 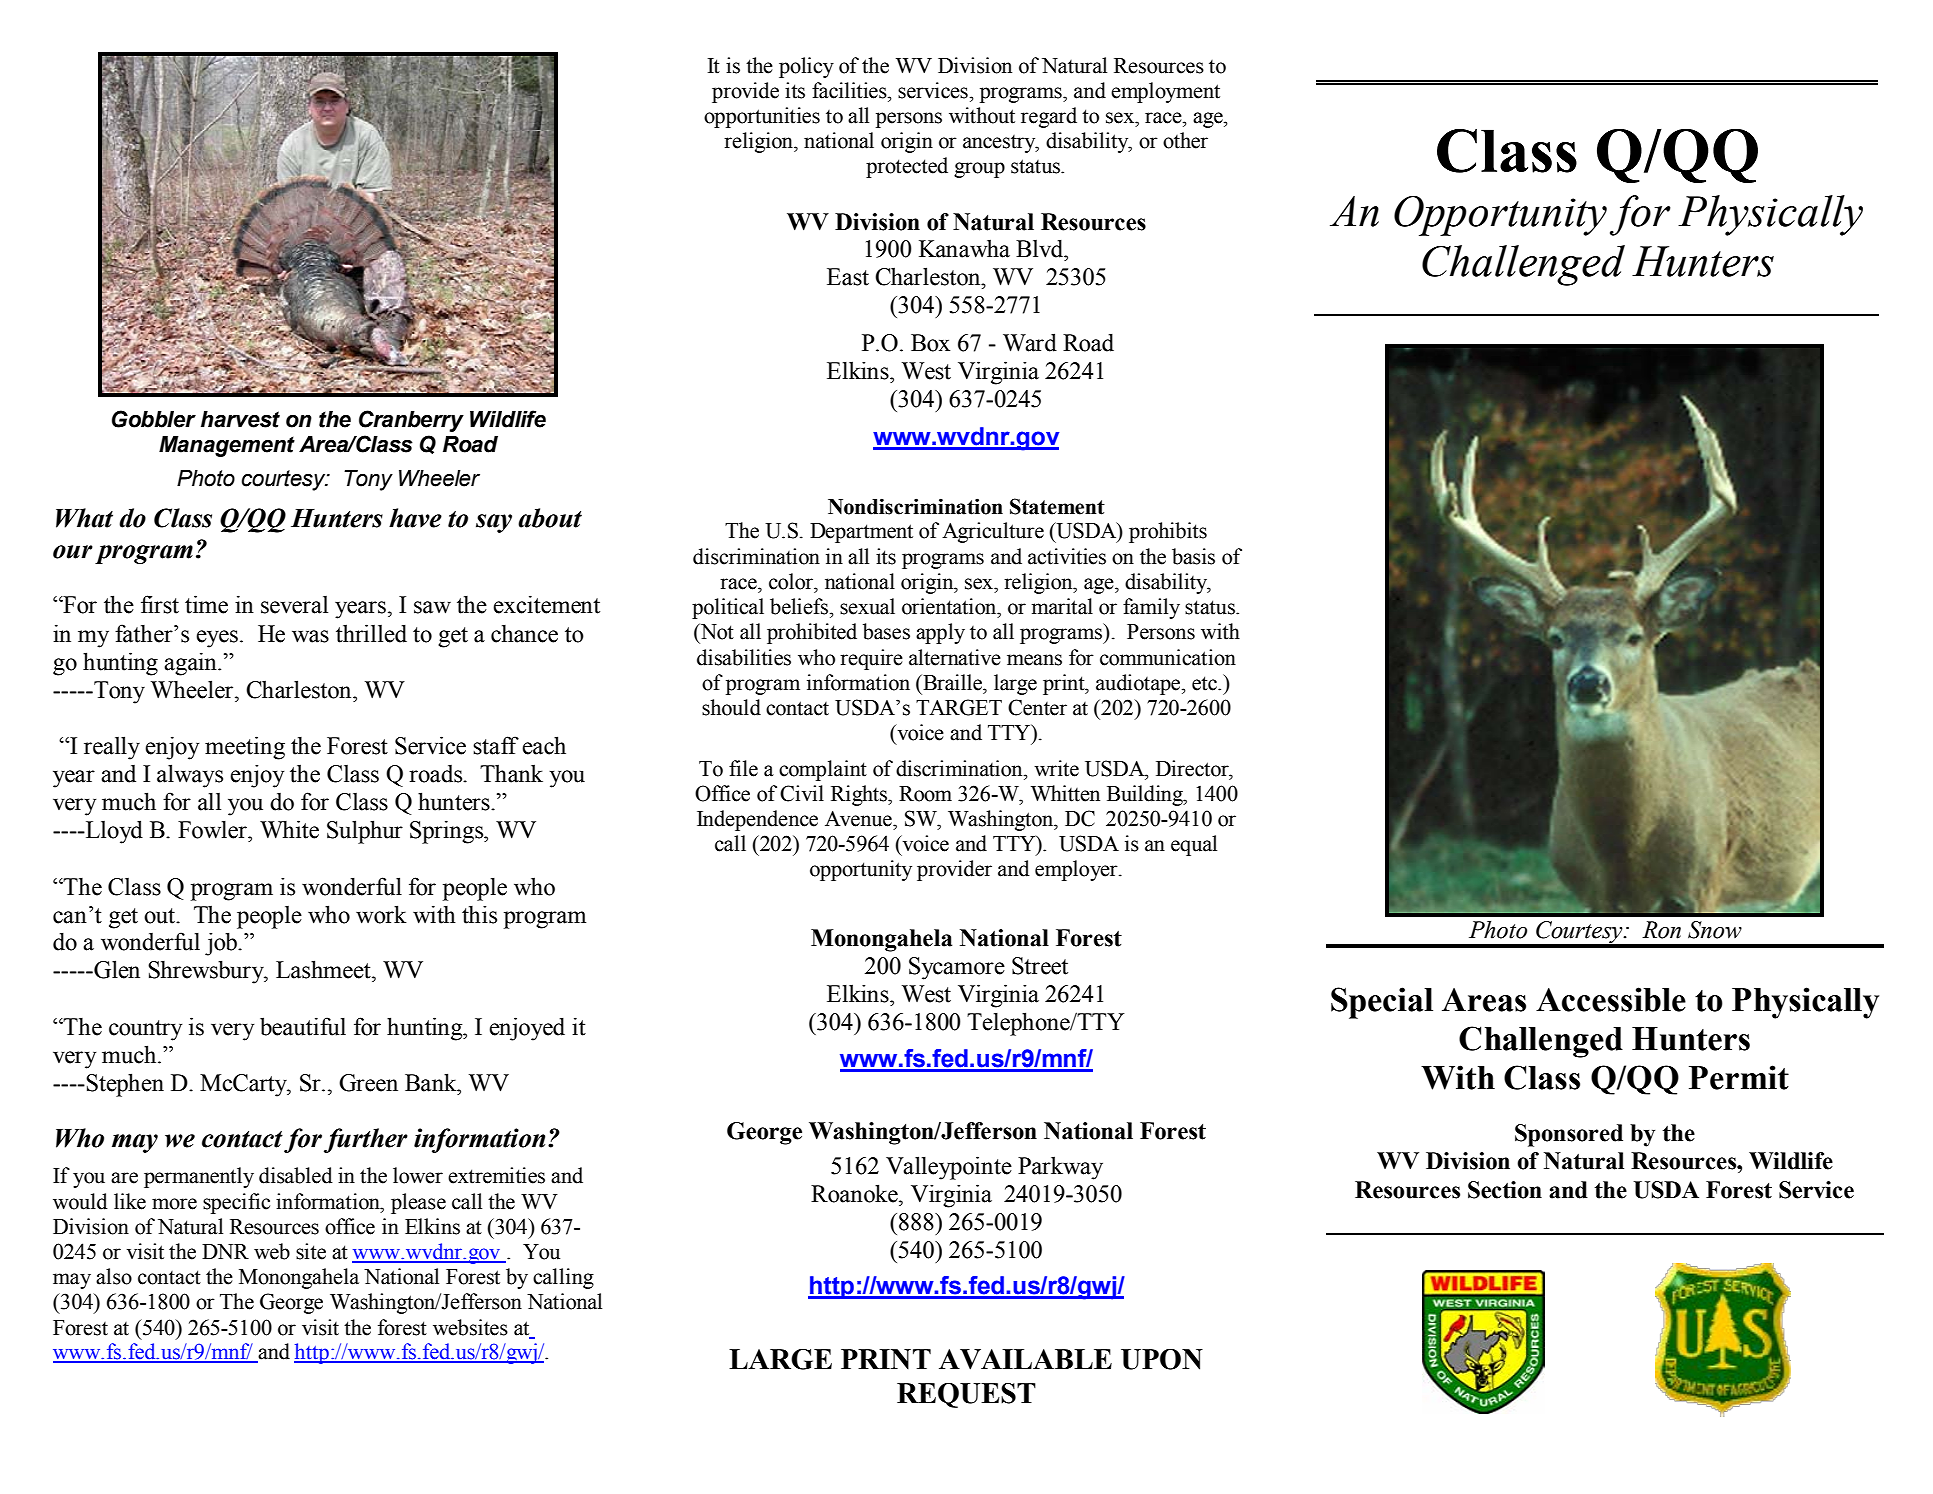 What do you see at coordinates (959, 707) in the image?
I see `TARGET` at bounding box center [959, 707].
